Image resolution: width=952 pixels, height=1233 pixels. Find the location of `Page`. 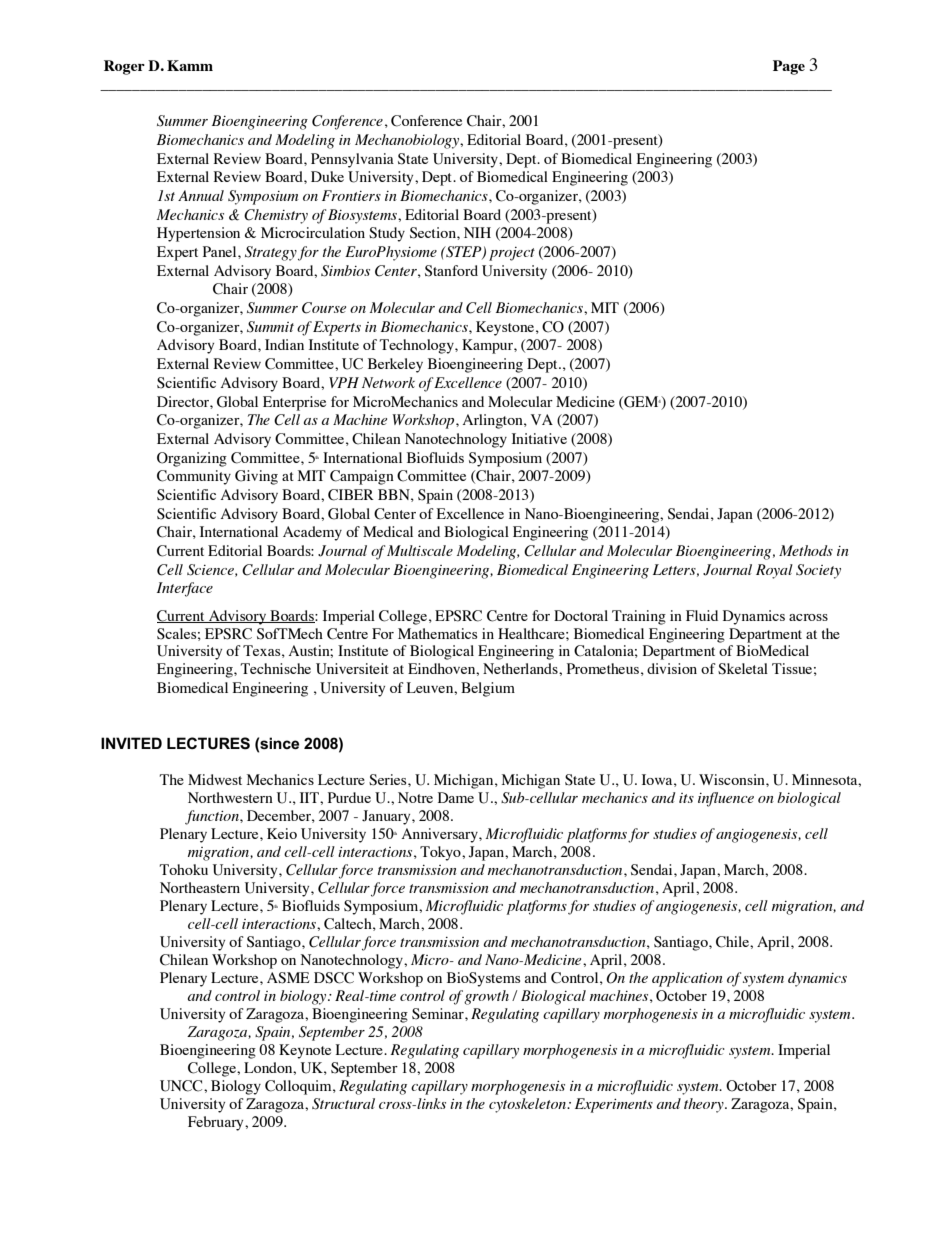

Page is located at coordinates (789, 67).
